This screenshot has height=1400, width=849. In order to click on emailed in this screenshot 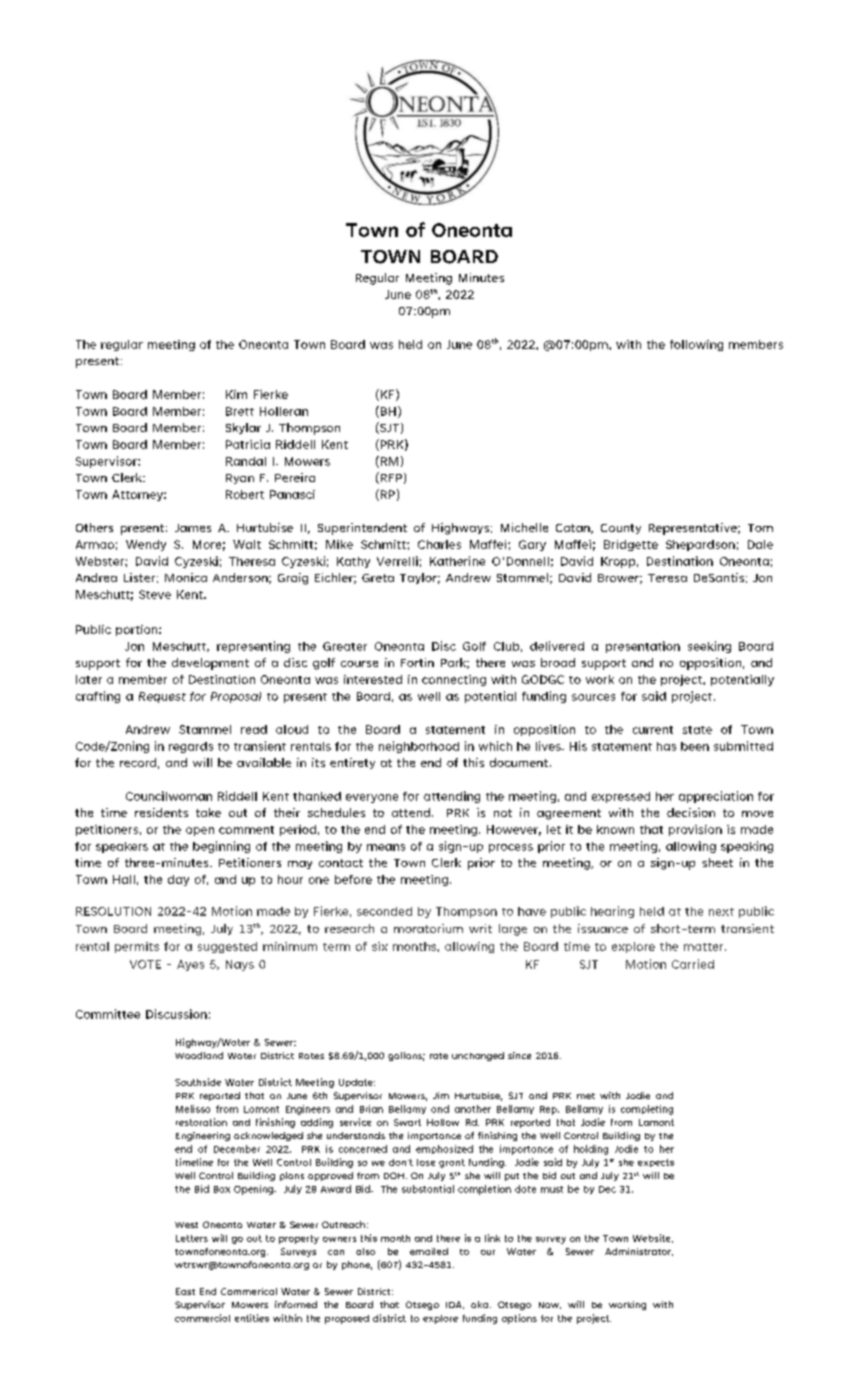, I will do `click(429, 1251)`.
